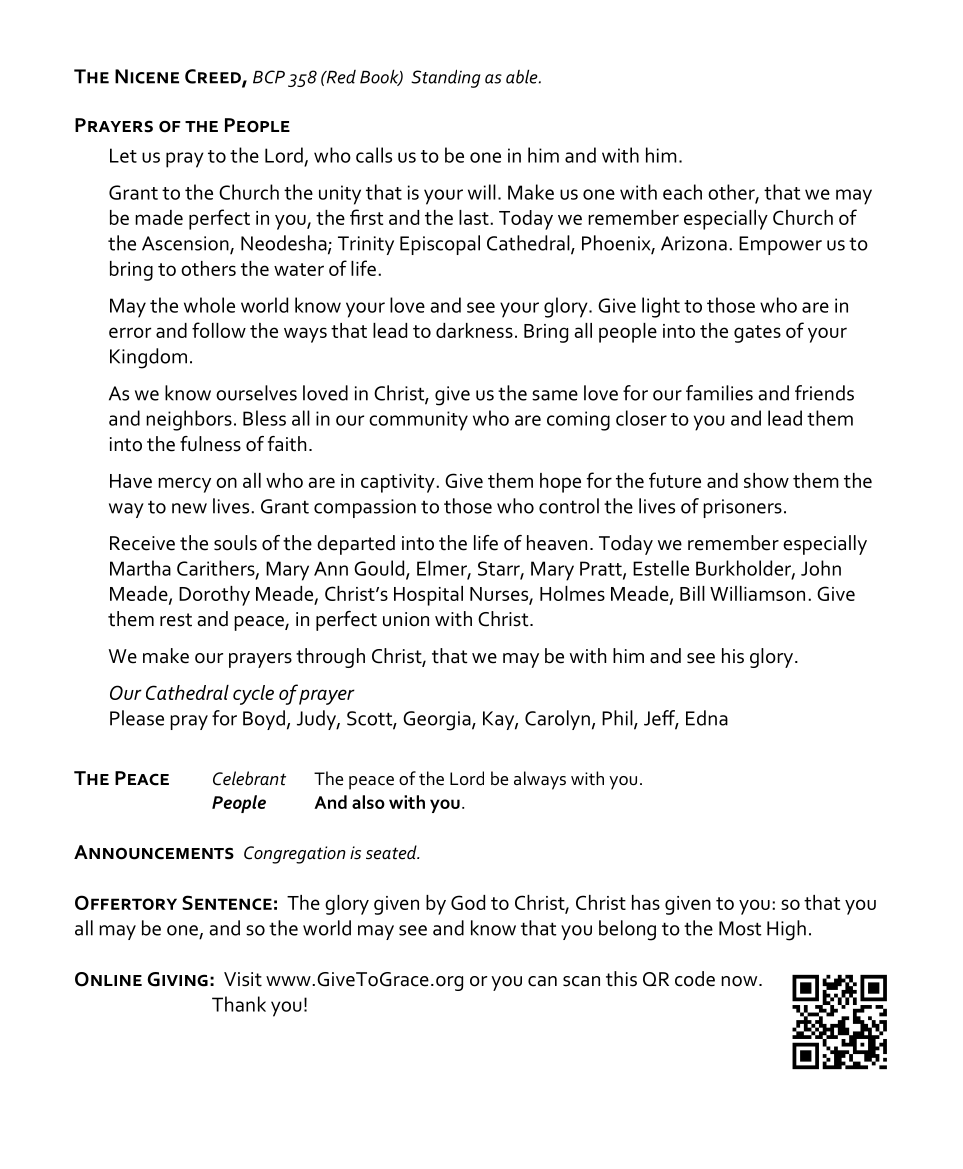 The width and height of the screenshot is (963, 1169). Describe the element at coordinates (742, 508) in the screenshot. I see `prisoners` at that location.
